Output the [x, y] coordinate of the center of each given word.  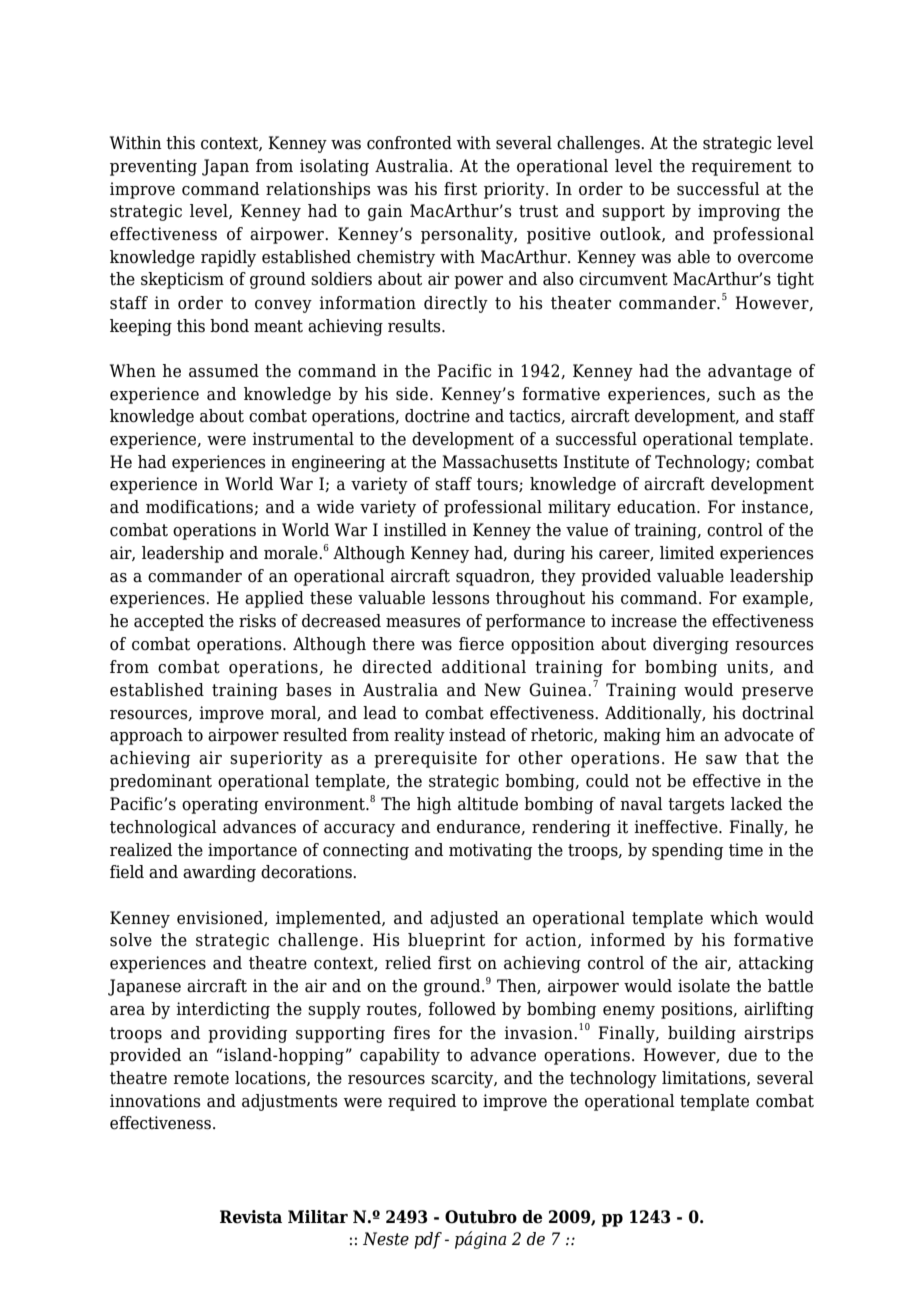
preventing [153, 167]
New [502, 690]
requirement [741, 167]
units [747, 667]
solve [131, 940]
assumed [224, 371]
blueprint [446, 941]
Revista [251, 1217]
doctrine [437, 416]
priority [515, 190]
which [734, 918]
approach [146, 736]
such [737, 394]
